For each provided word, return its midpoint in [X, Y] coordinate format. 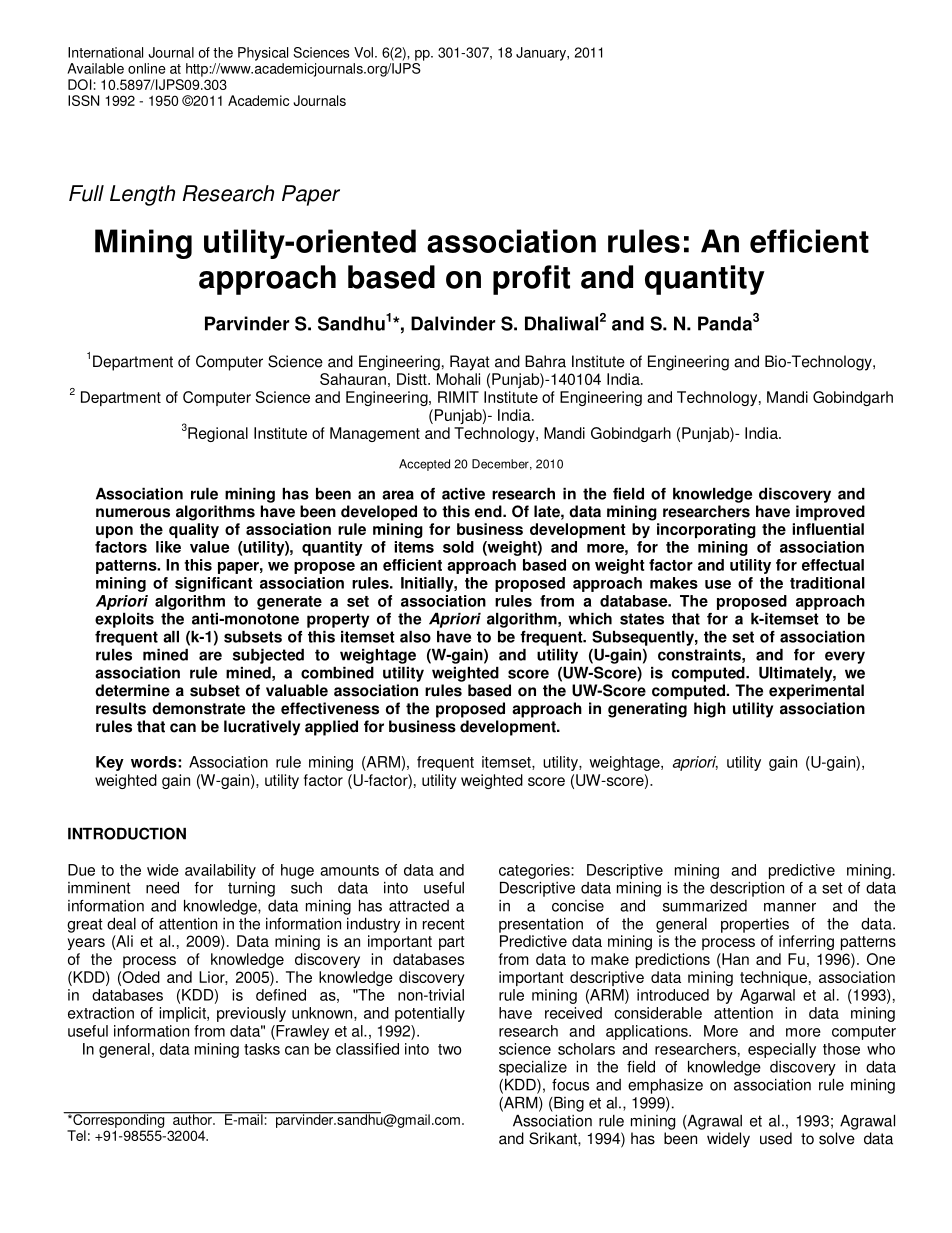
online [147, 68]
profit [531, 280]
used [776, 1138]
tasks [262, 1049]
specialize [533, 1068]
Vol [363, 52]
